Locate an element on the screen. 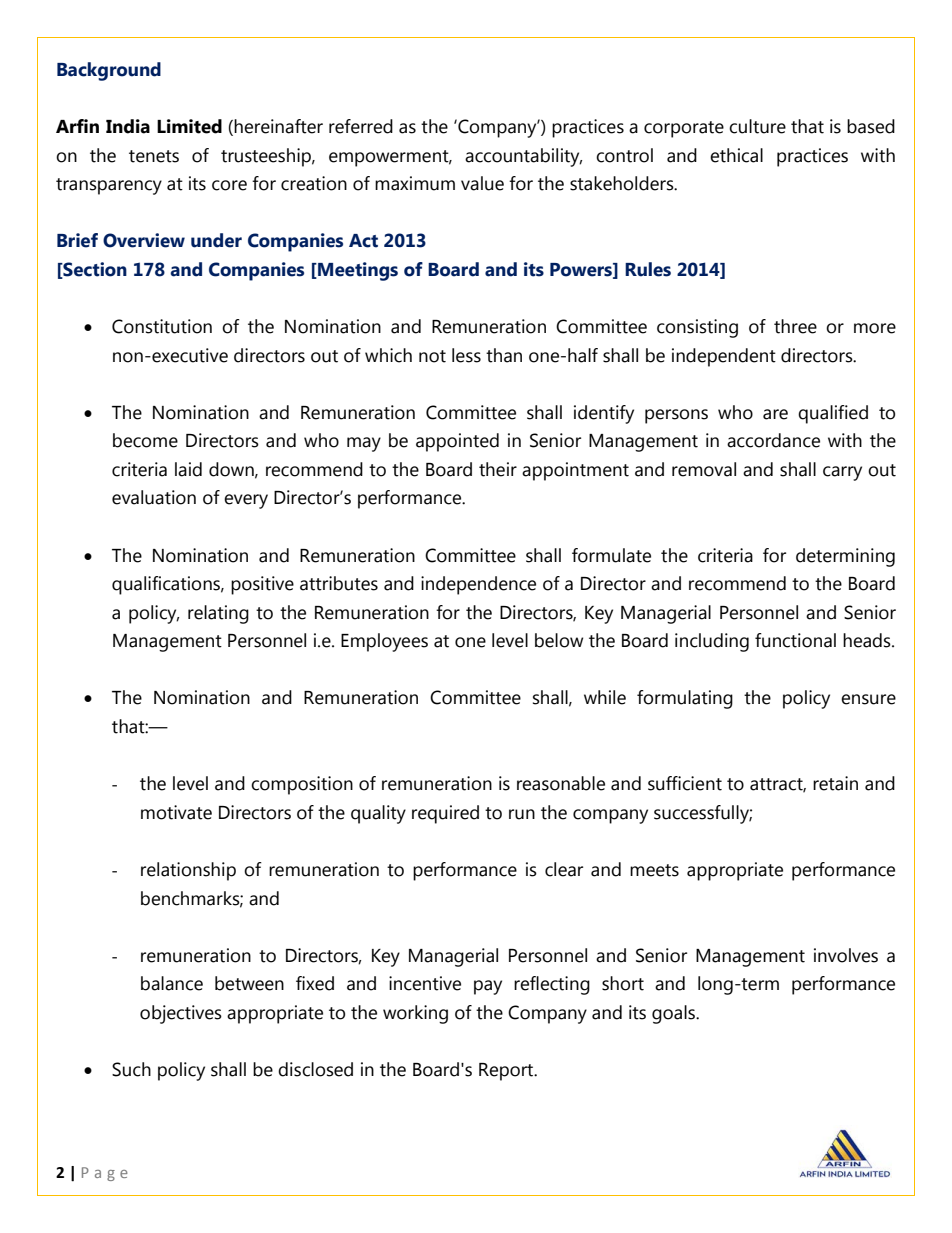 This screenshot has height=1233, width=952. culture is located at coordinates (757, 126).
